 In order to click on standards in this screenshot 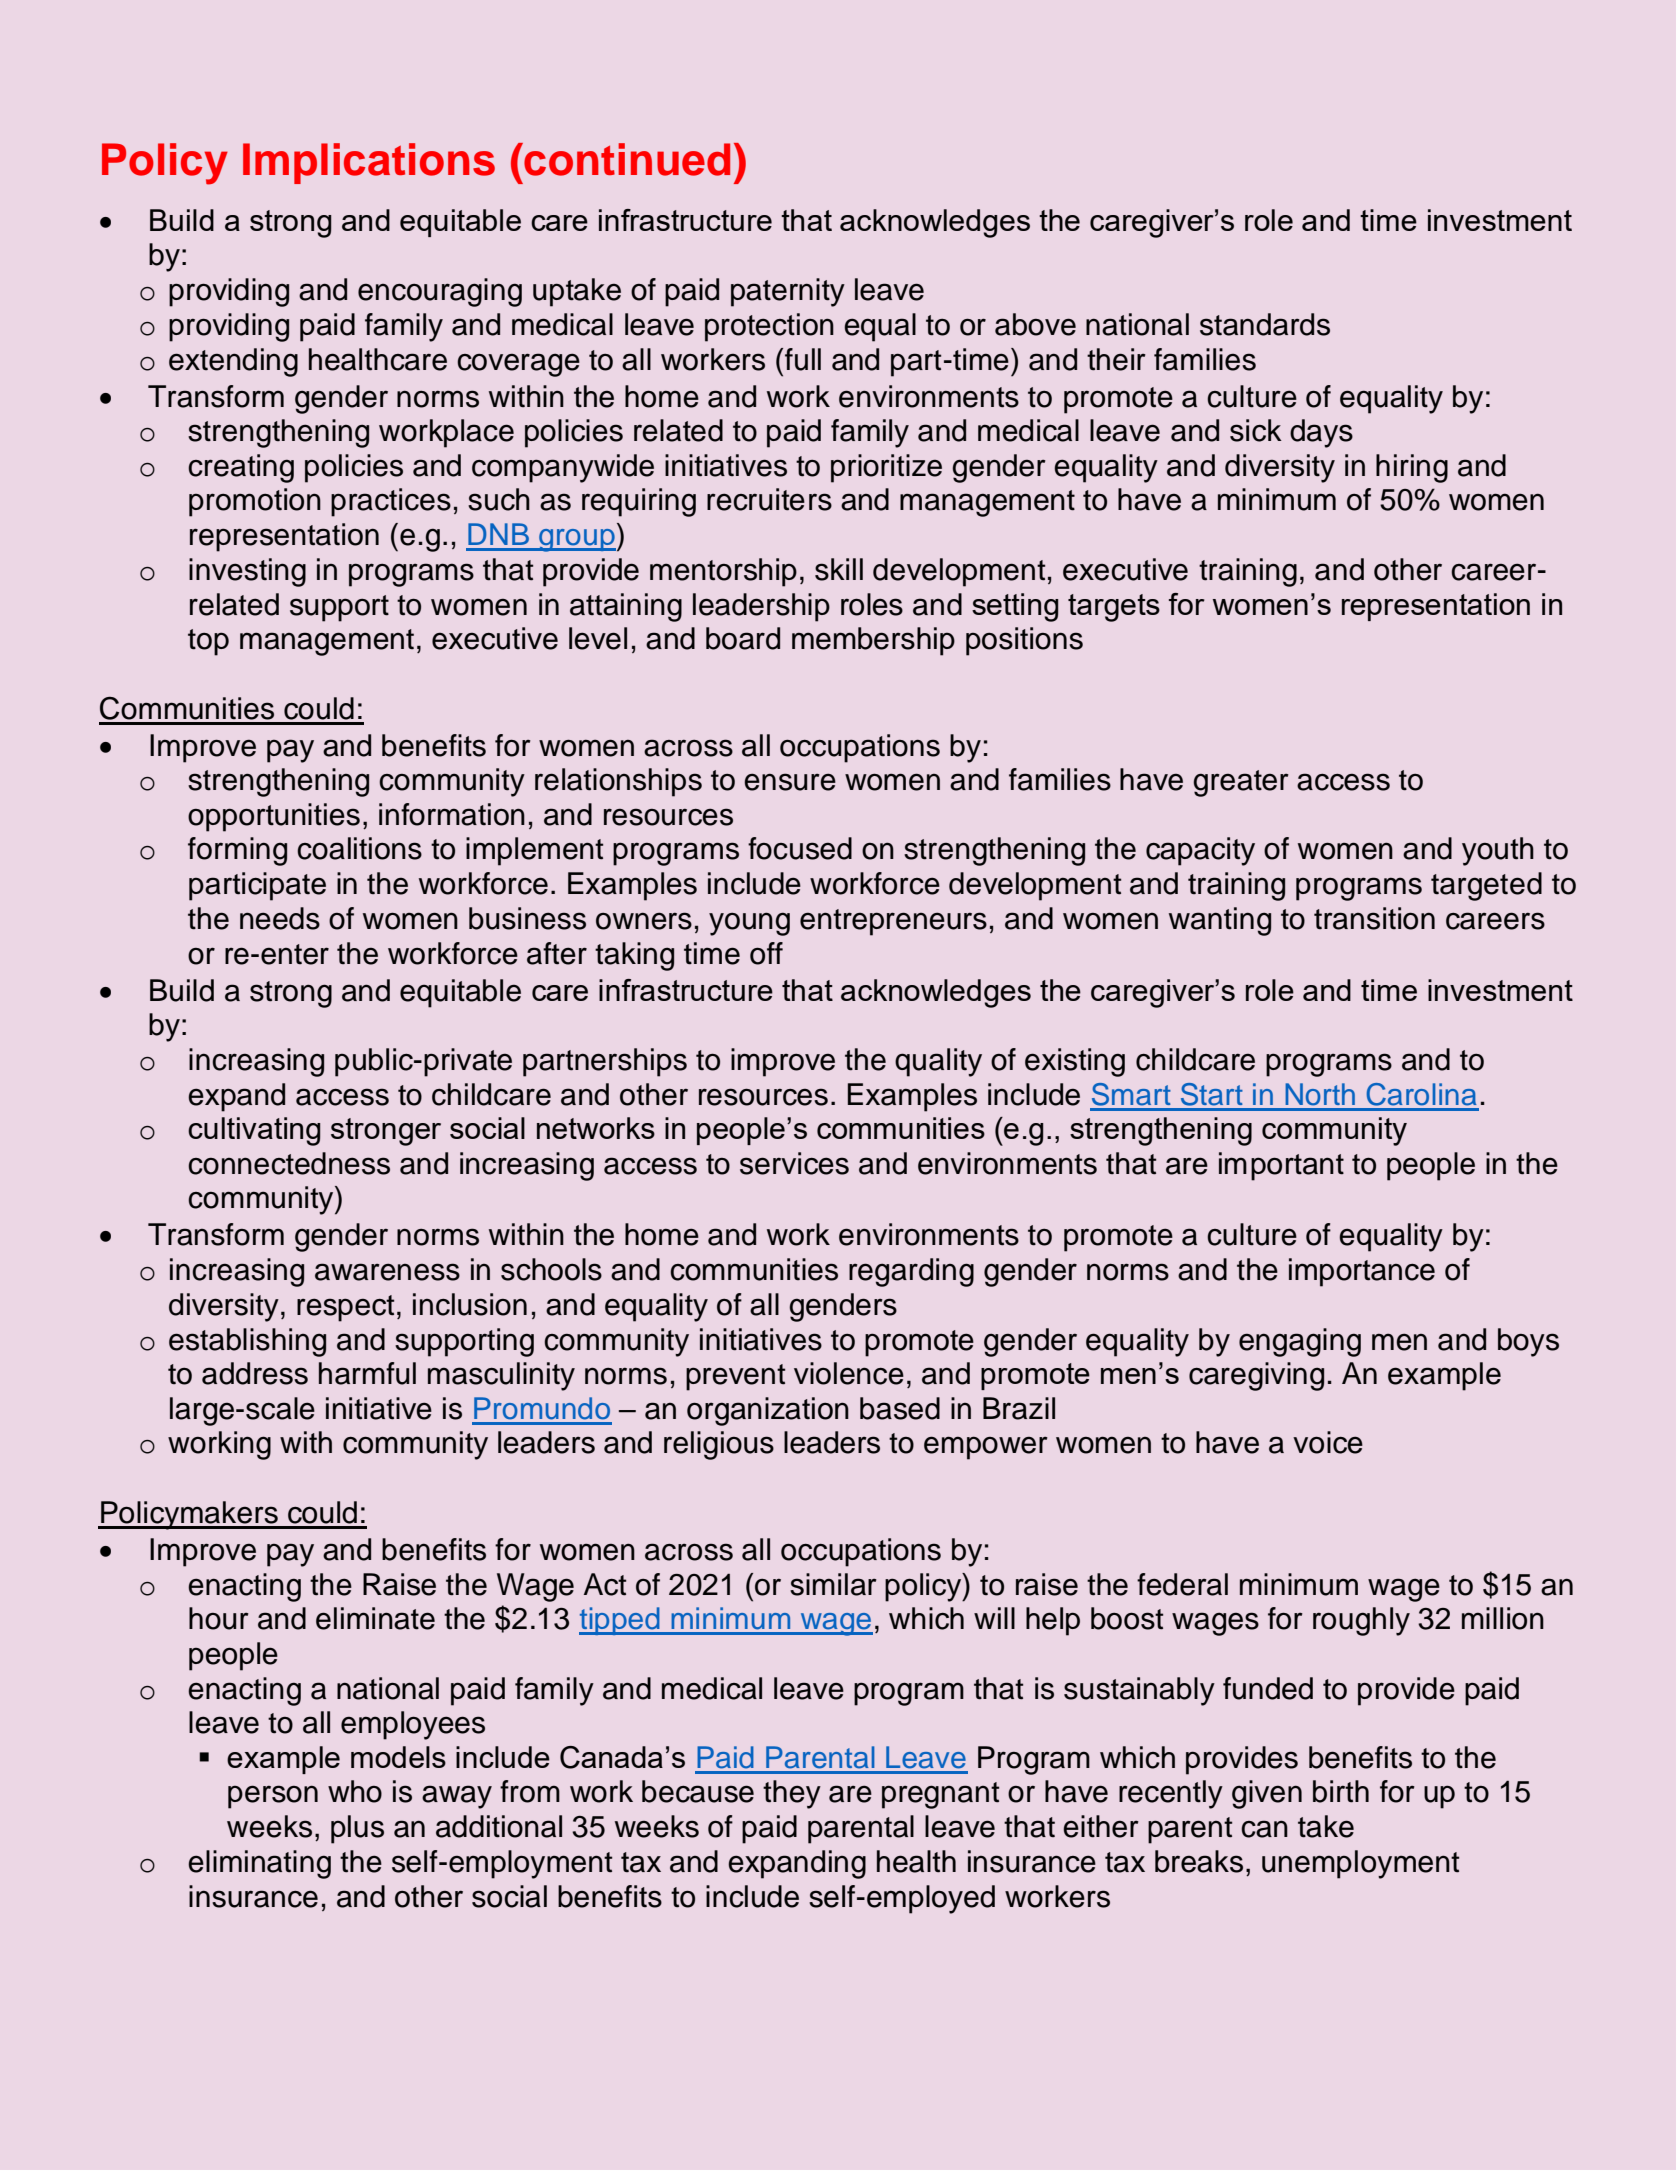, I will do `click(1265, 324)`.
